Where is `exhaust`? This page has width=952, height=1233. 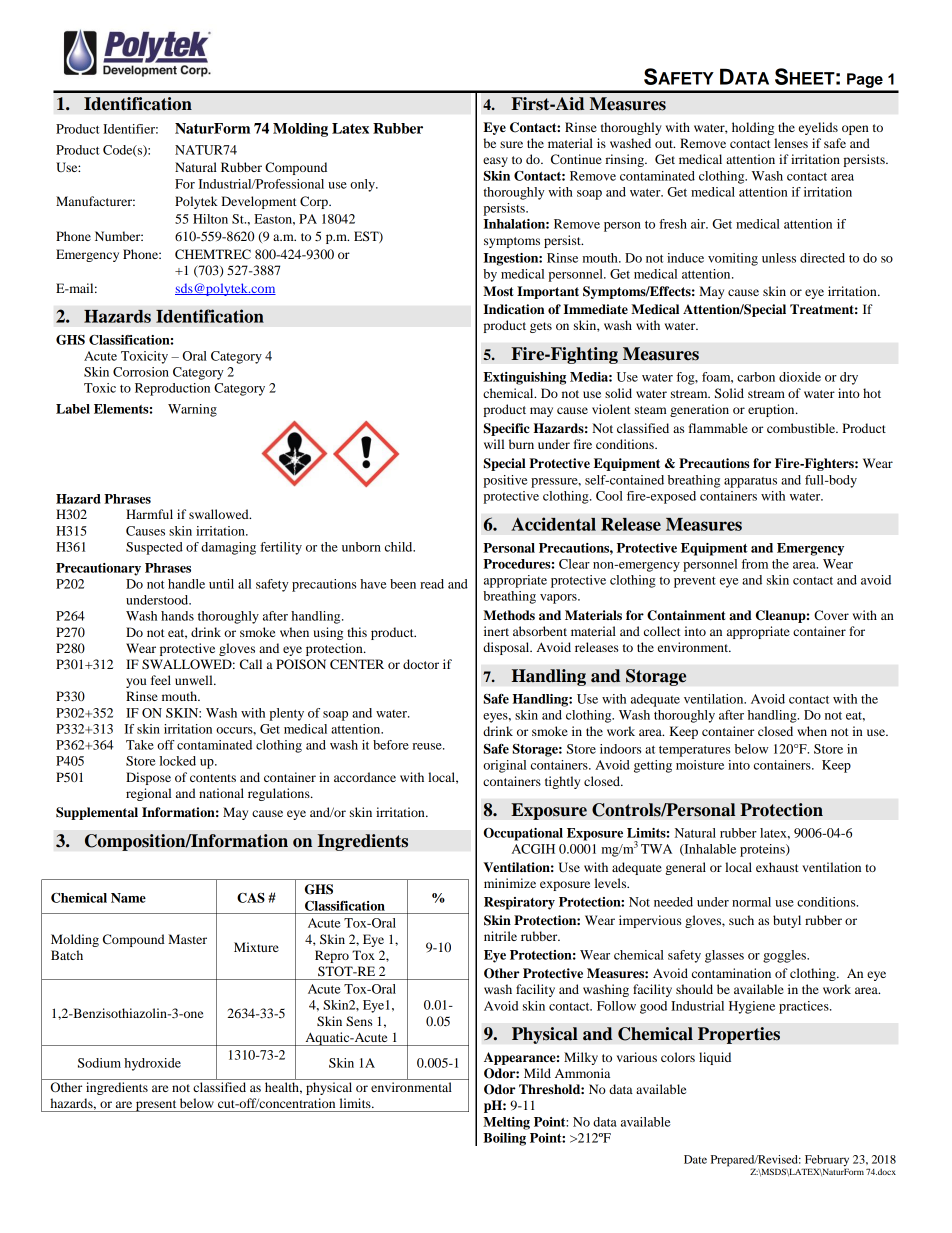 exhaust is located at coordinates (777, 867).
